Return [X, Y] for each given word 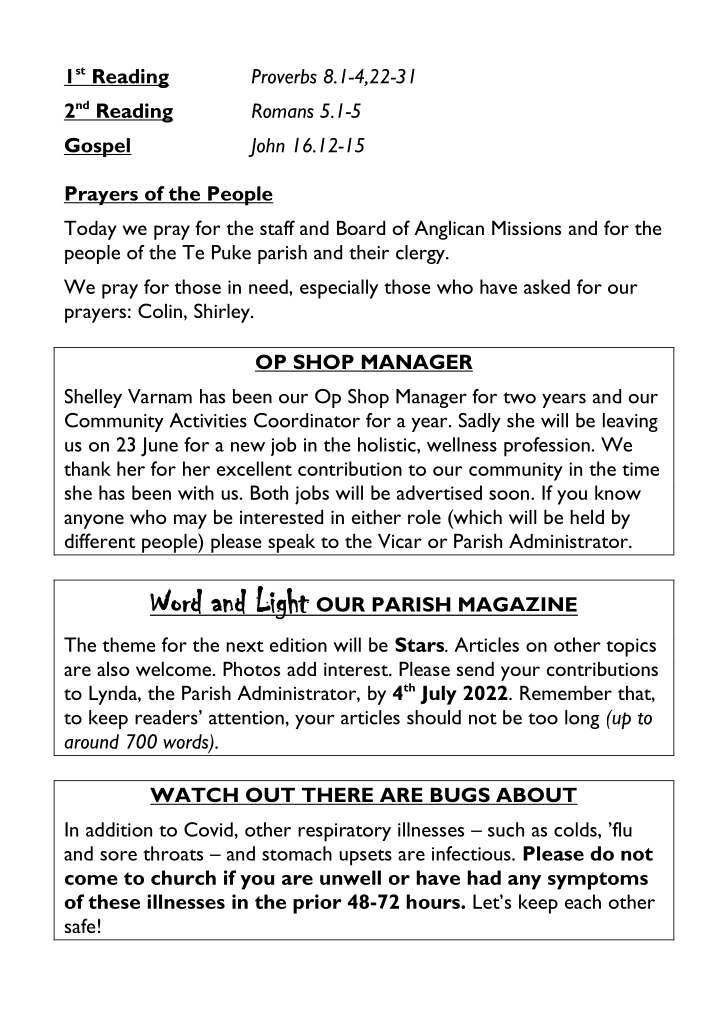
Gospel [98, 147]
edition [298, 644]
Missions [526, 228]
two [519, 398]
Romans [283, 110]
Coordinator [307, 420]
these [114, 901]
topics [631, 647]
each [583, 901]
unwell [350, 877]
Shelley [93, 398]
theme [129, 644]
